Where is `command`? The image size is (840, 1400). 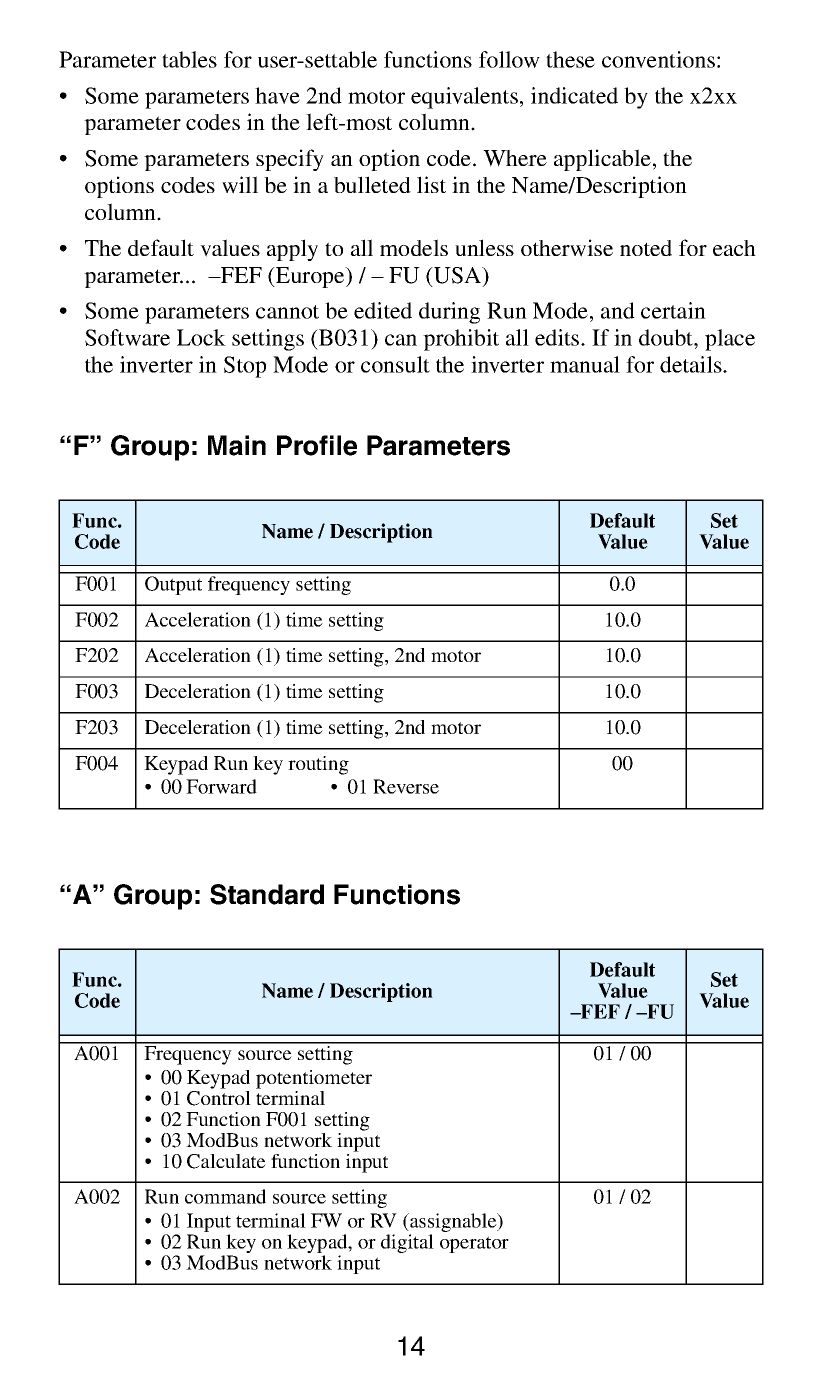 command is located at coordinates (225, 1196).
